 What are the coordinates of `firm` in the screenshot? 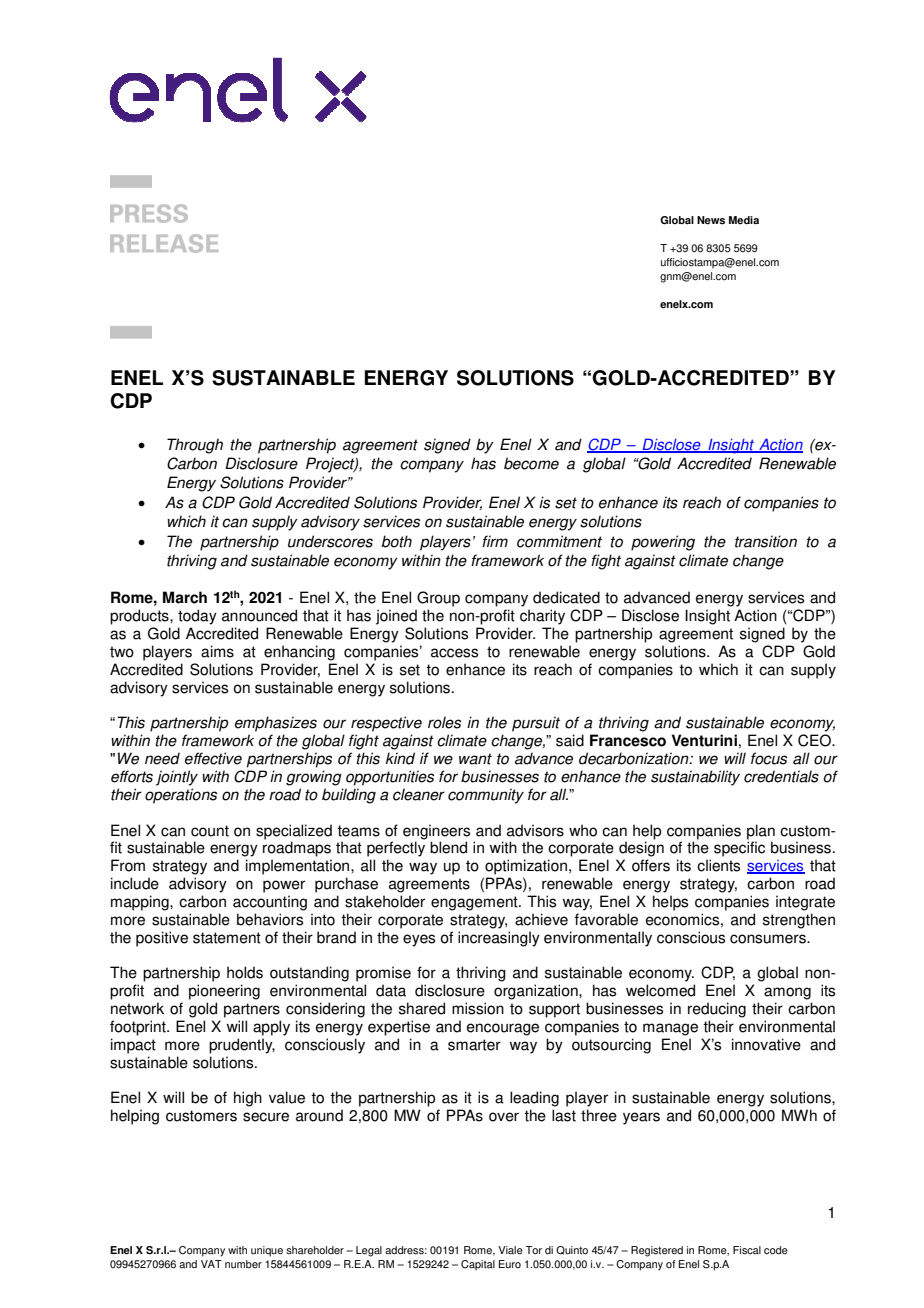 It's located at (495, 541).
